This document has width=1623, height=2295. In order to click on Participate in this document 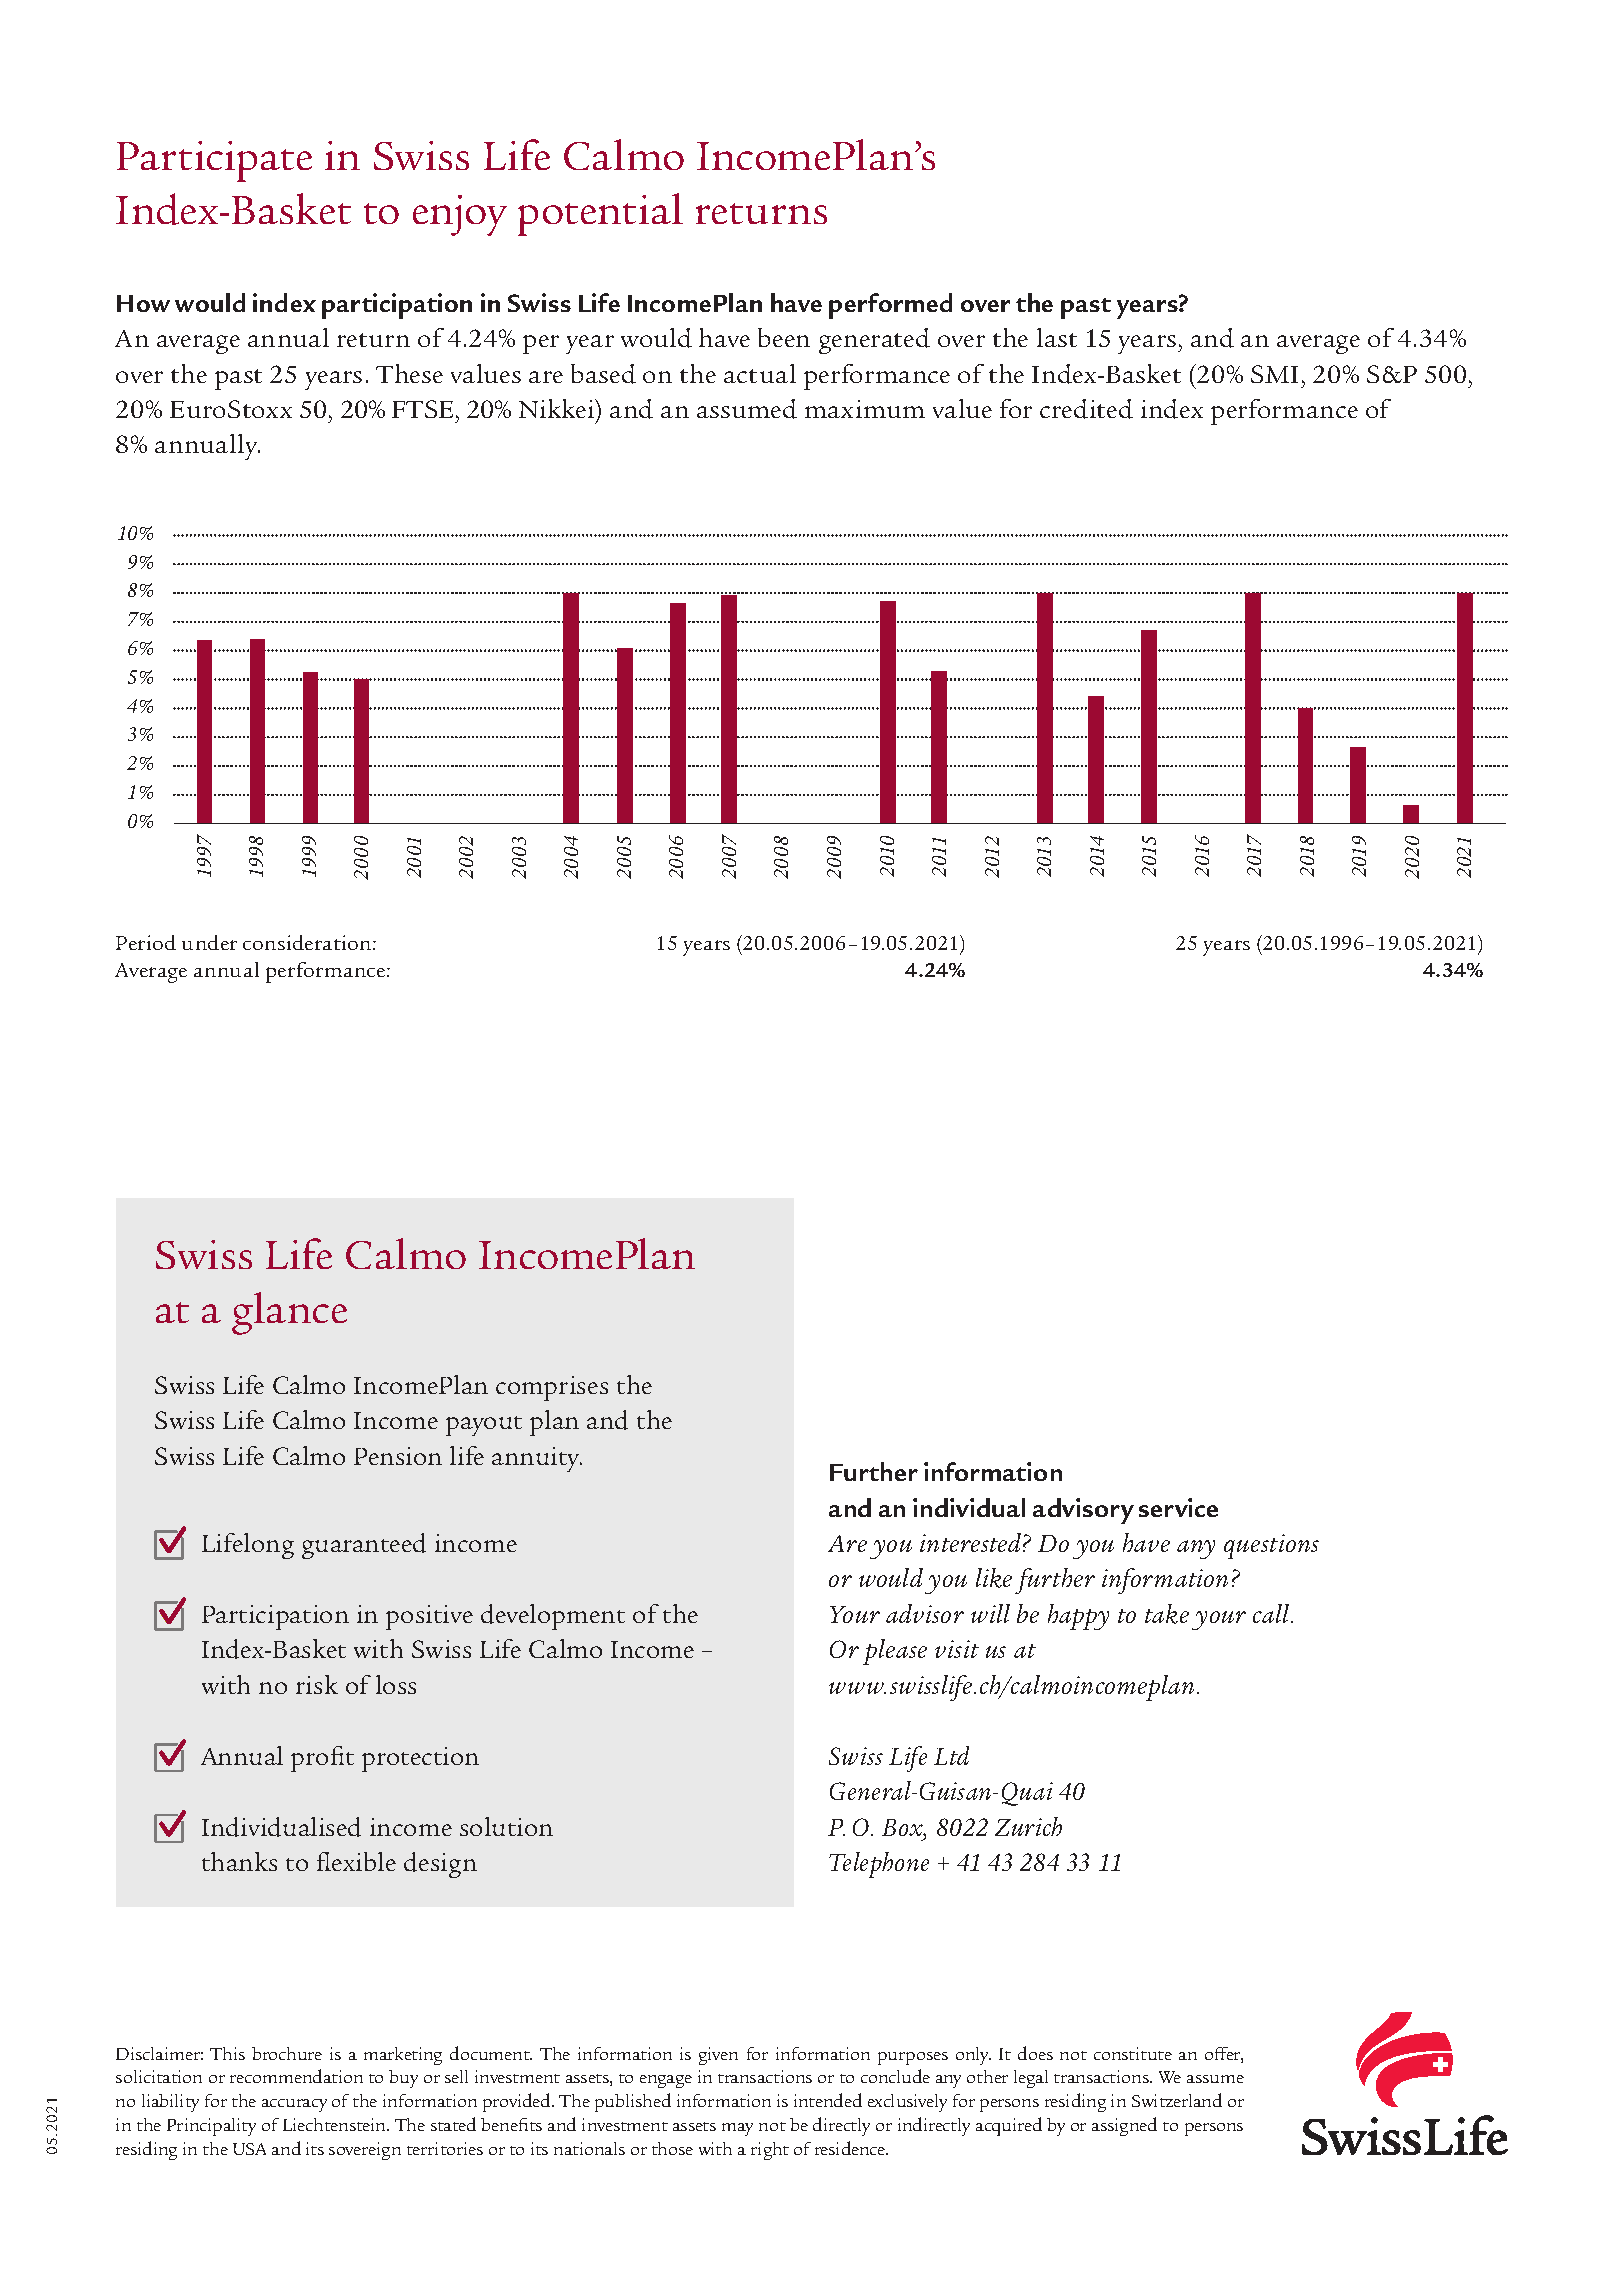, I will do `click(214, 161)`.
